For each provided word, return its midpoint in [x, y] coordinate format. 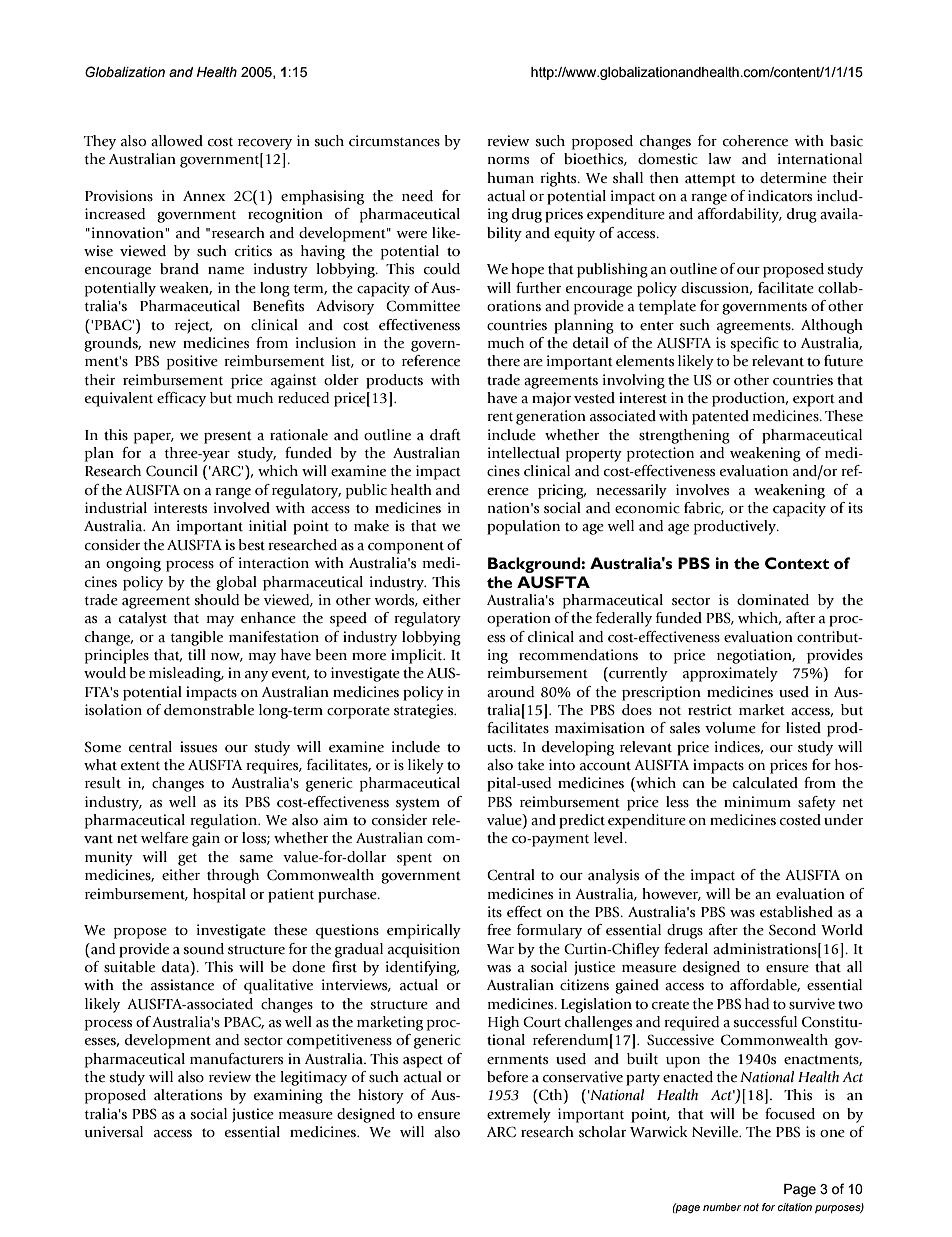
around [510, 692]
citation [795, 1207]
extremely [519, 1115]
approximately [730, 674]
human [510, 178]
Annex [204, 196]
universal [113, 1131]
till [197, 654]
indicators [780, 196]
